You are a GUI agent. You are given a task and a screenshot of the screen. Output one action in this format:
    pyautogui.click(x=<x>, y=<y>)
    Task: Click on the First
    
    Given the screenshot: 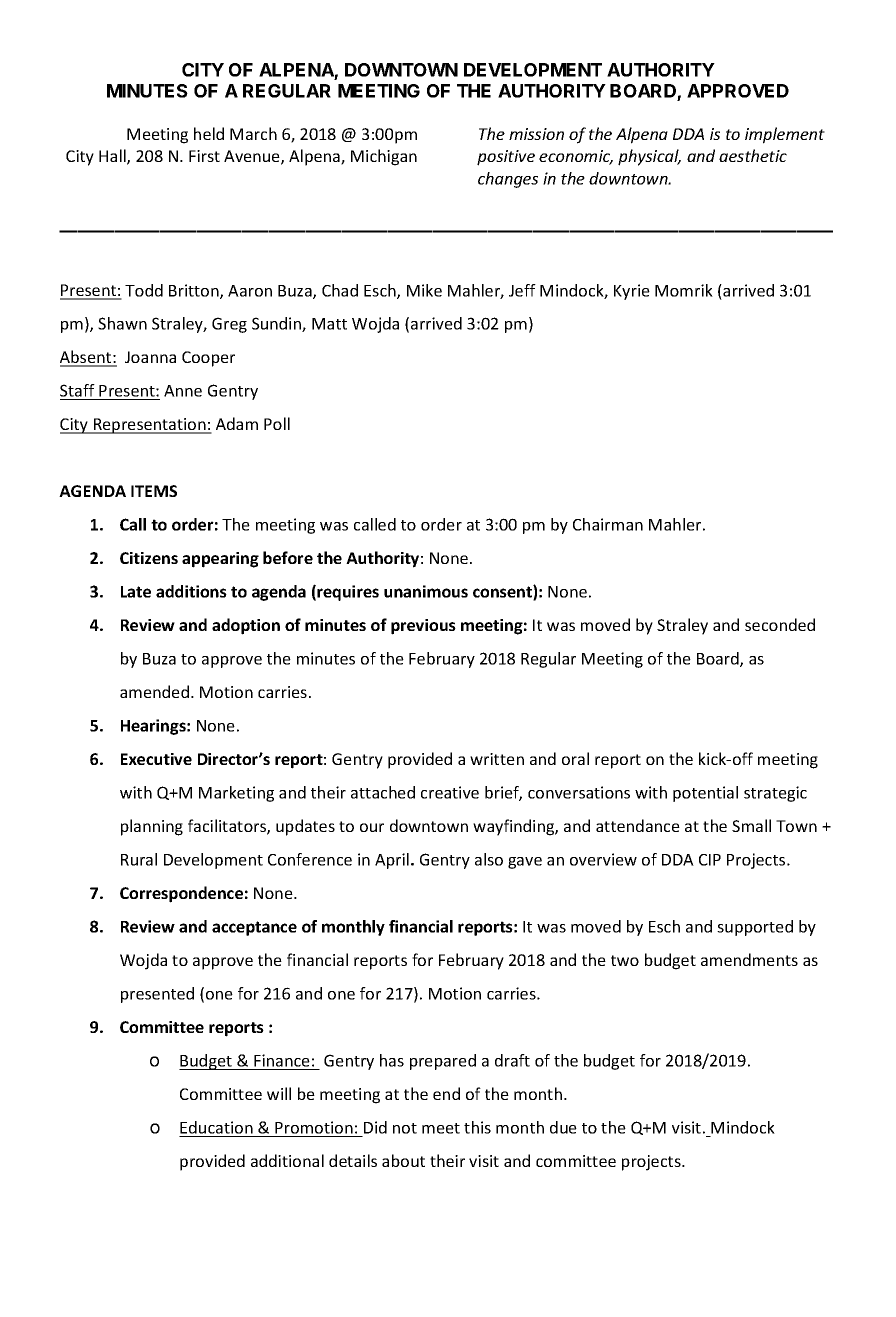 What is the action you would take?
    pyautogui.click(x=204, y=156)
